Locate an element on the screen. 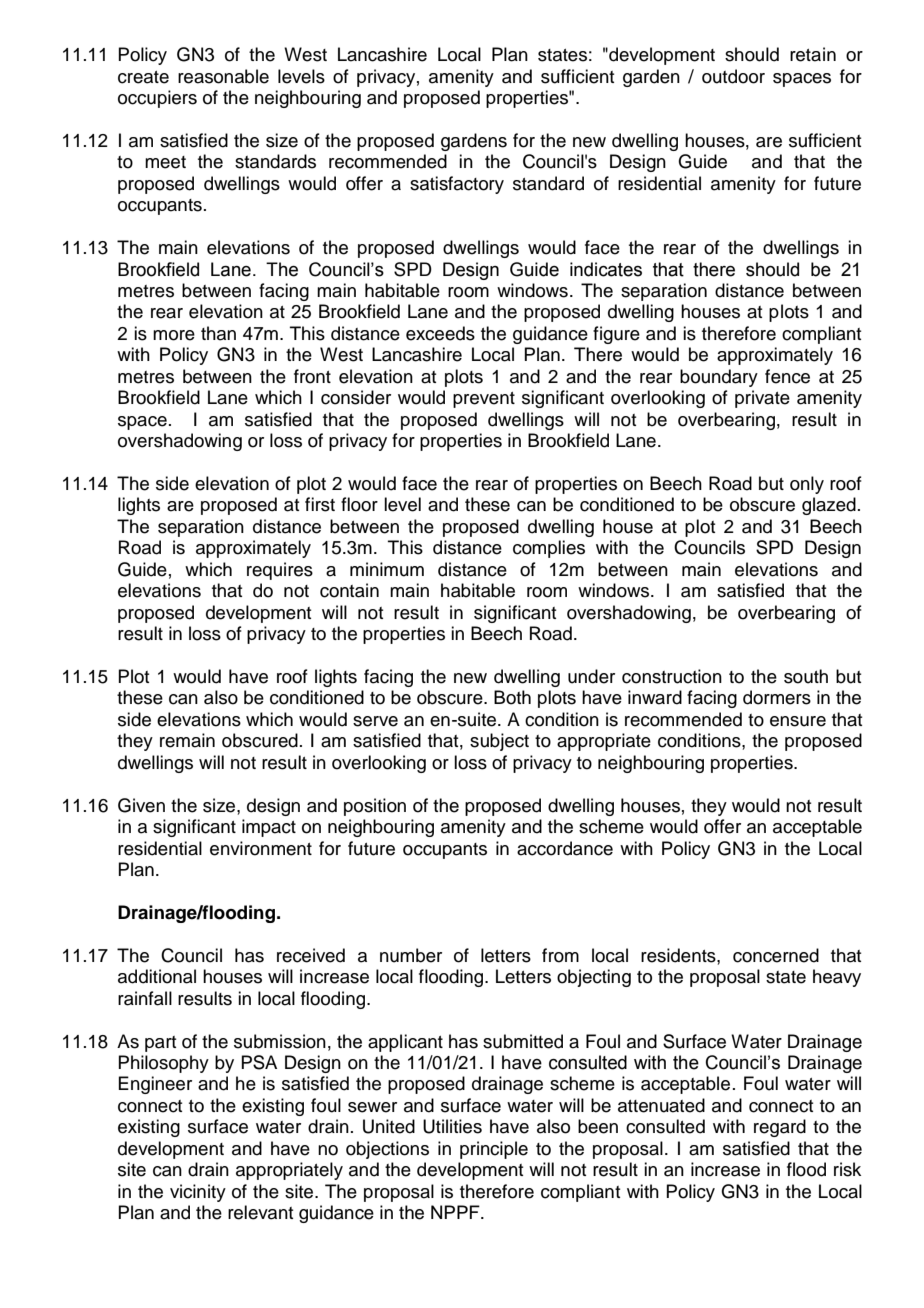  reasonable is located at coordinates (223, 76).
